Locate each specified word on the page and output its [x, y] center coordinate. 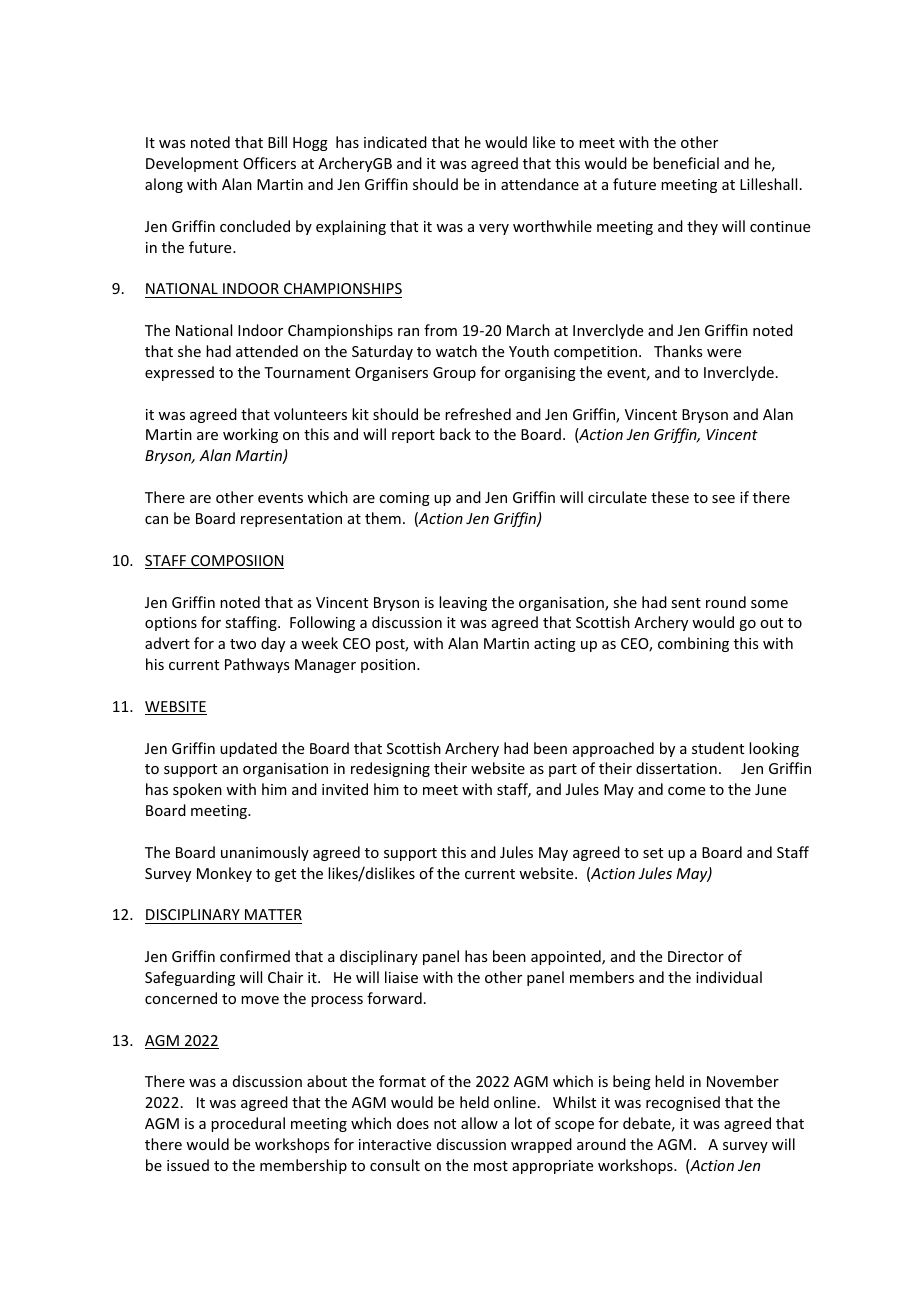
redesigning [390, 769]
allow [479, 1123]
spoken [197, 790]
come [686, 791]
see [723, 499]
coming [404, 499]
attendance [540, 184]
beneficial [686, 163]
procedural [248, 1124]
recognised [683, 1103]
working [250, 435]
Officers [269, 163]
